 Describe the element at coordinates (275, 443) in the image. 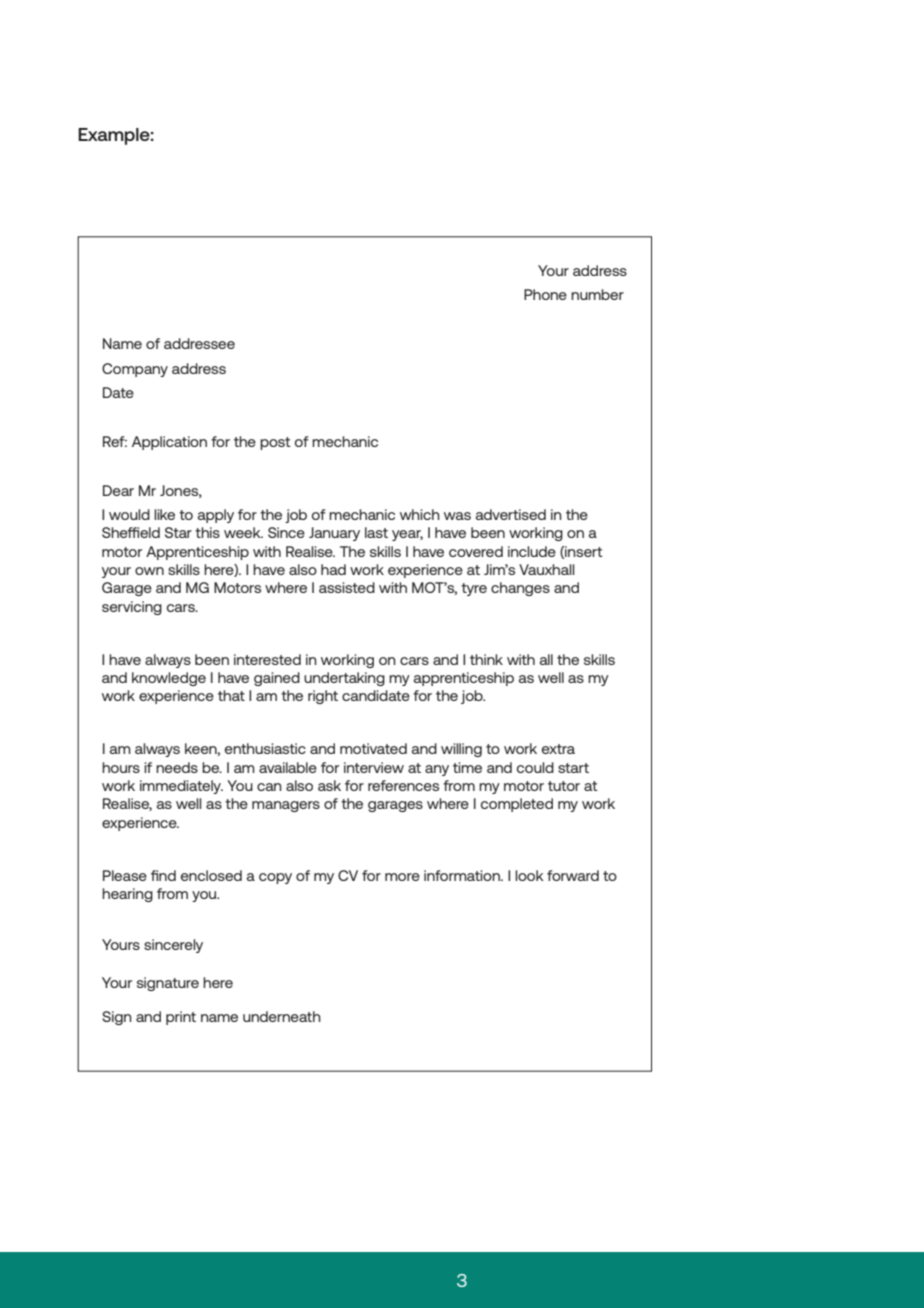

I see `post` at that location.
